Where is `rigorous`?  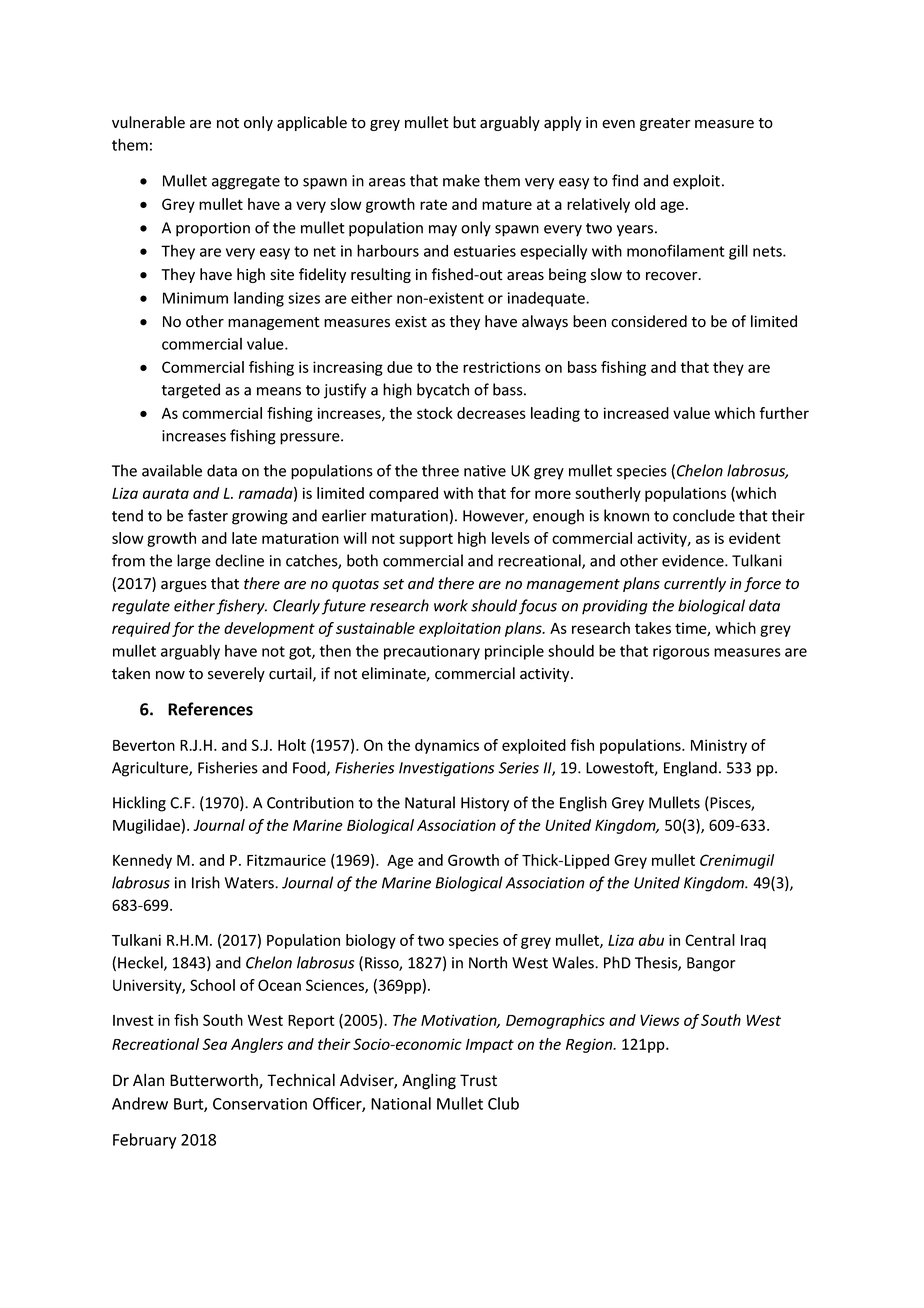 rigorous is located at coordinates (681, 652).
